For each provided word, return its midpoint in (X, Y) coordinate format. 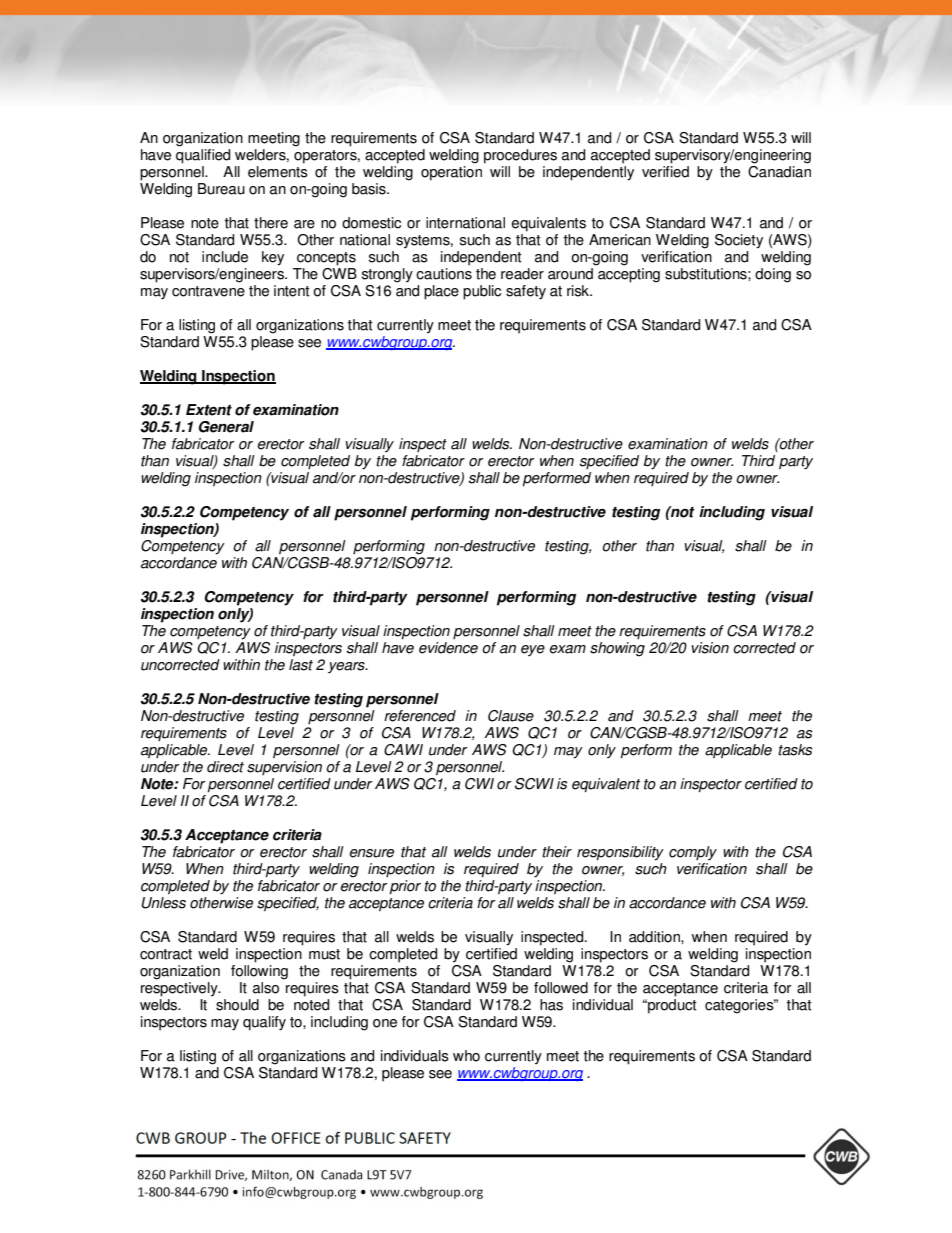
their (557, 852)
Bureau (221, 189)
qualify (264, 1023)
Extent (209, 410)
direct (225, 767)
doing (773, 275)
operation (453, 172)
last (301, 665)
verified (665, 170)
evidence (448, 648)
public (482, 292)
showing (617, 649)
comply (693, 853)
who (466, 1056)
